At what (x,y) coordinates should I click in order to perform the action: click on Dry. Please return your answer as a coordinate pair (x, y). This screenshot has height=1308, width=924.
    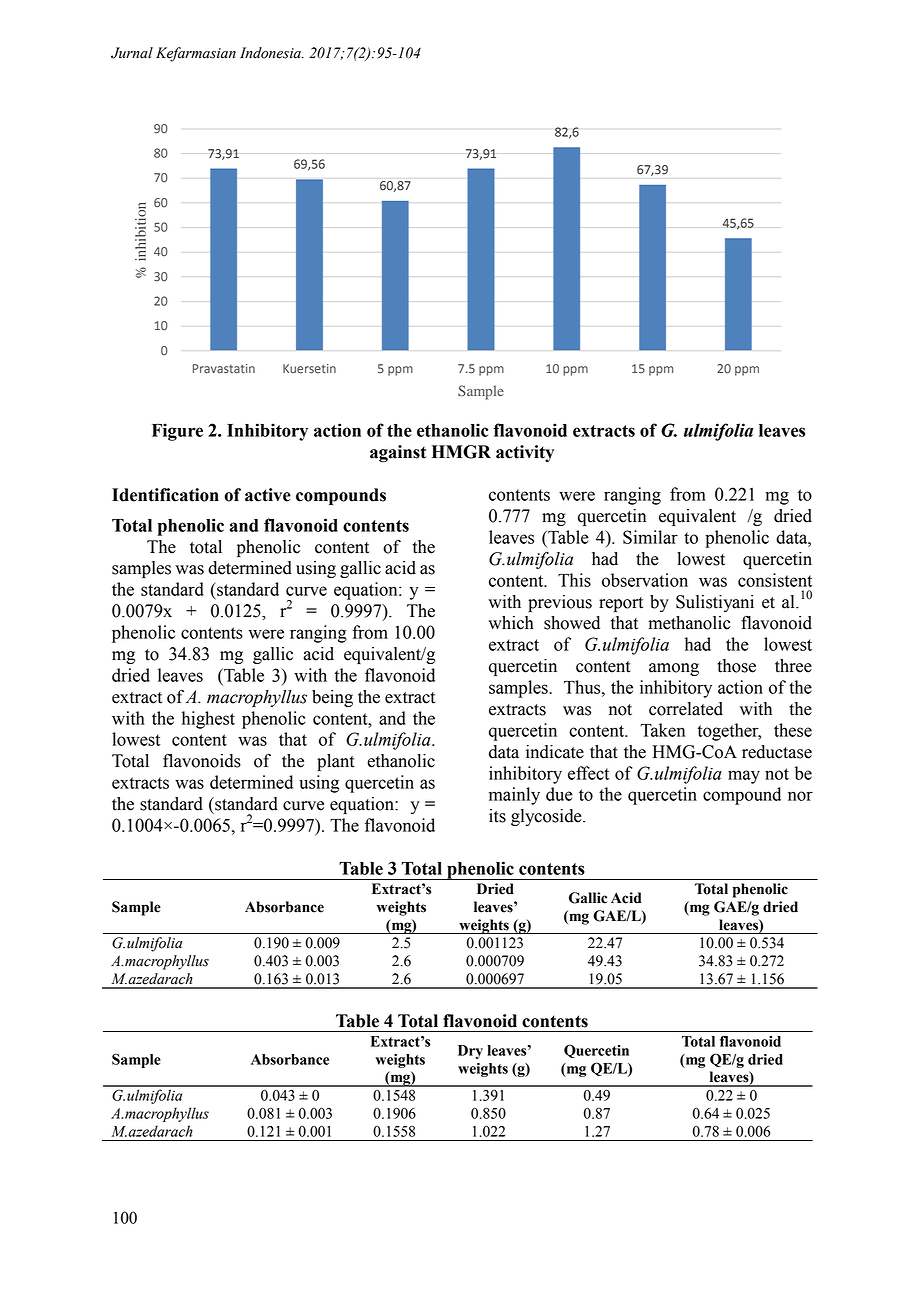
    Looking at the image, I should click on (470, 1052).
